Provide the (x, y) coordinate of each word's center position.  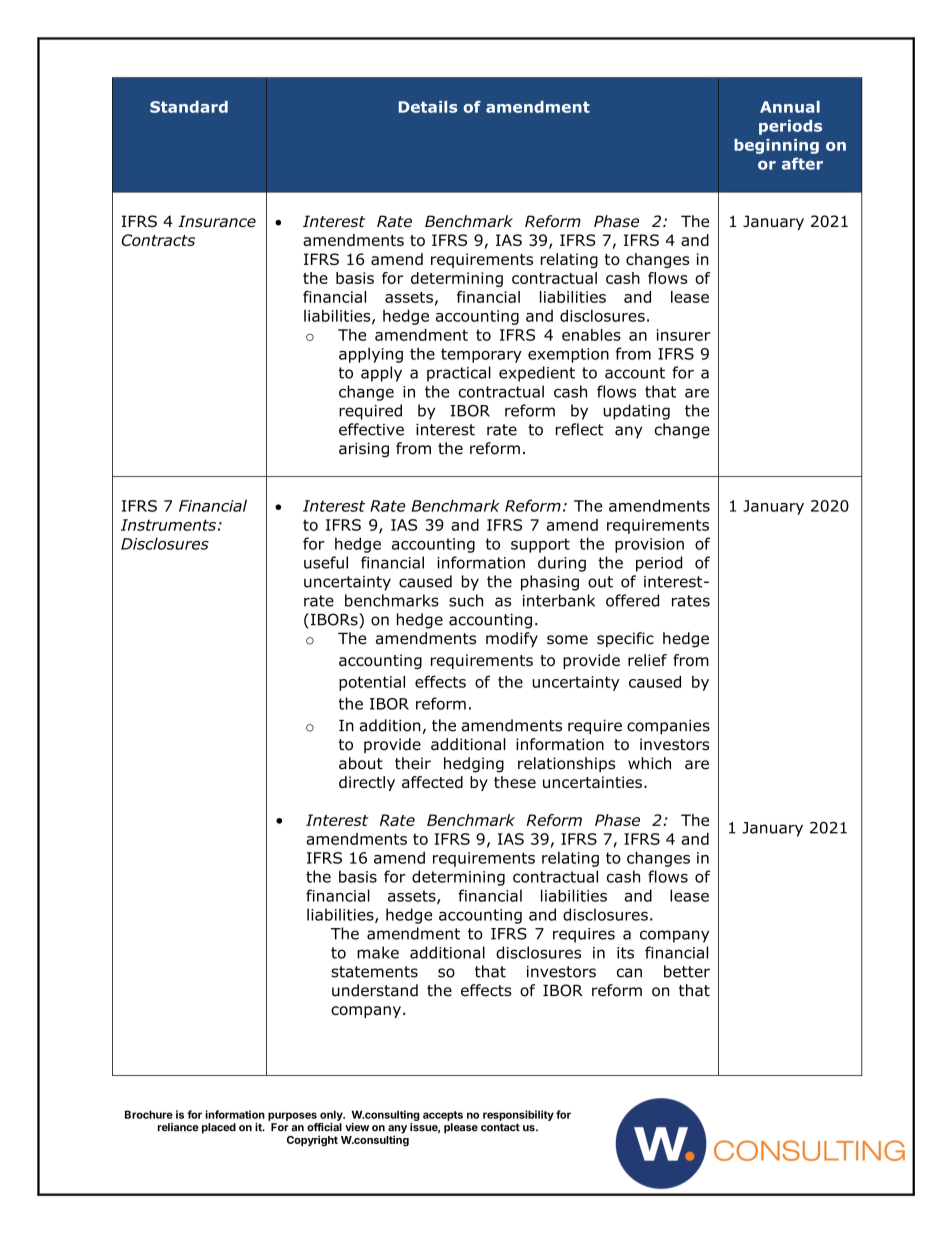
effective (371, 429)
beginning (776, 146)
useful (326, 562)
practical (459, 374)
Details (428, 107)
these (515, 782)
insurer (683, 335)
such (466, 600)
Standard (189, 107)
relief (647, 660)
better (687, 971)
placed (219, 1128)
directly (367, 783)
